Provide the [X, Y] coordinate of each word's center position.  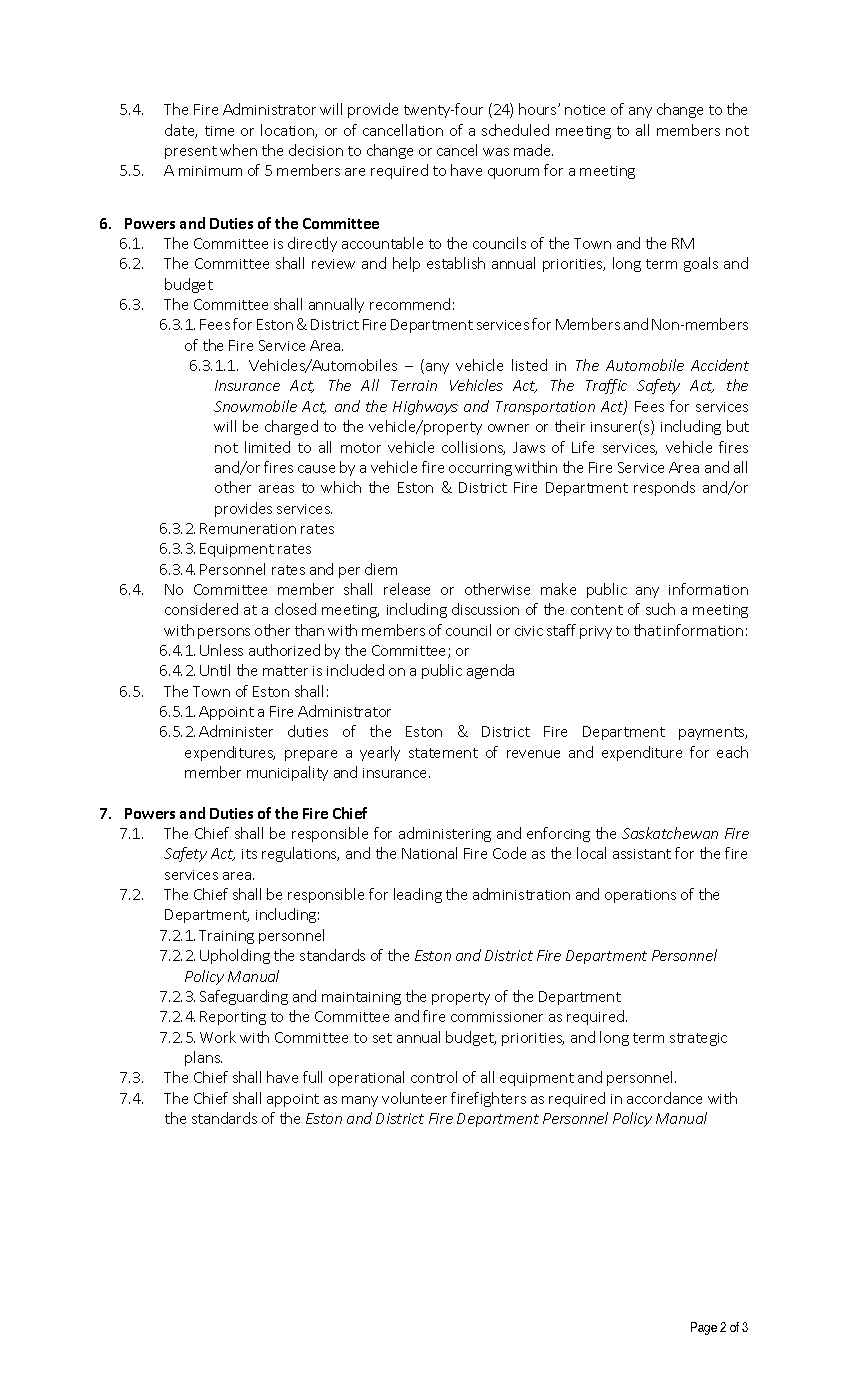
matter [285, 671]
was [496, 152]
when [238, 150]
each [732, 752]
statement [443, 753]
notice [585, 110]
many [360, 1101]
